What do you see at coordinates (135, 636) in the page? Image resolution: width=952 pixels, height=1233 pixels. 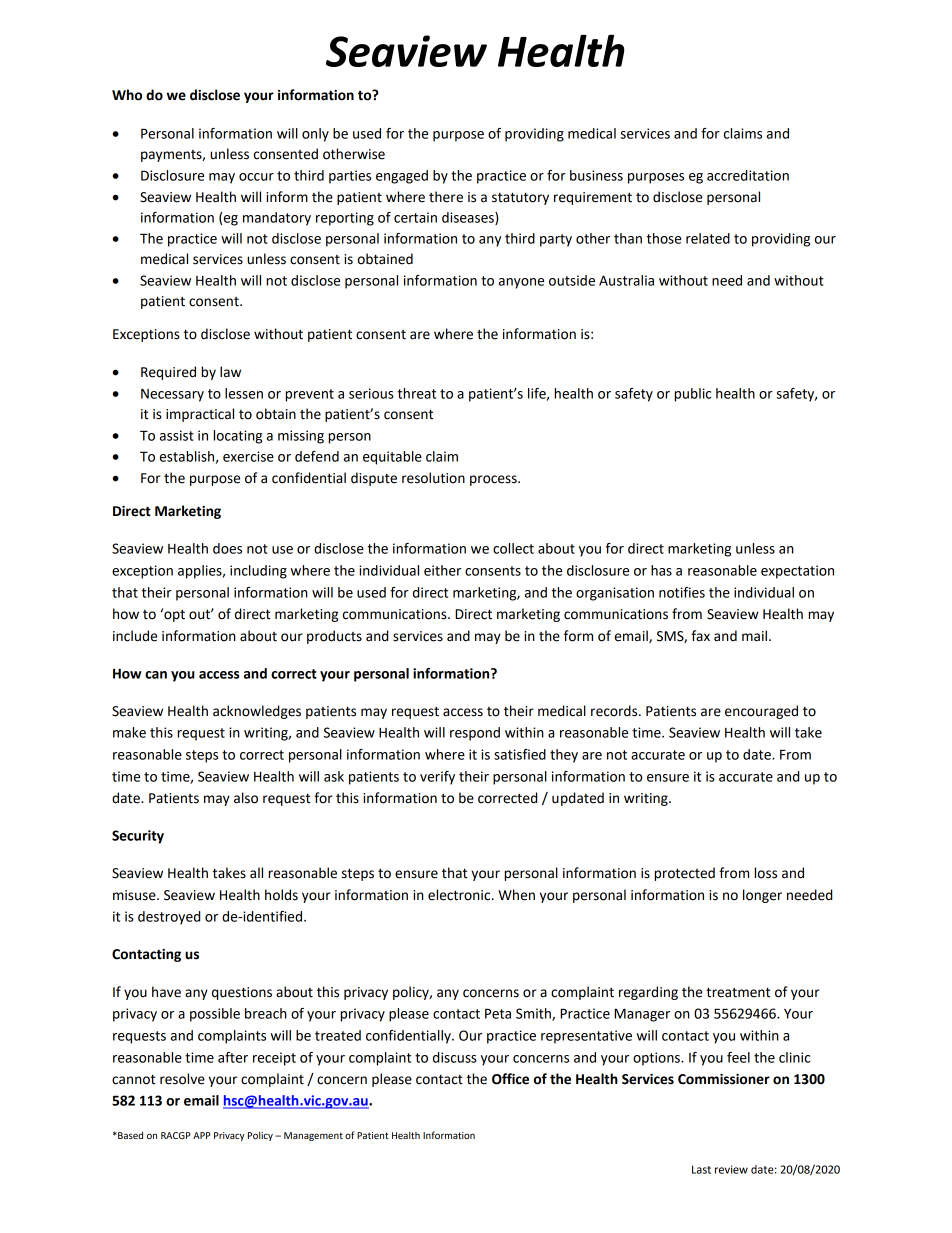 I see `include` at bounding box center [135, 636].
